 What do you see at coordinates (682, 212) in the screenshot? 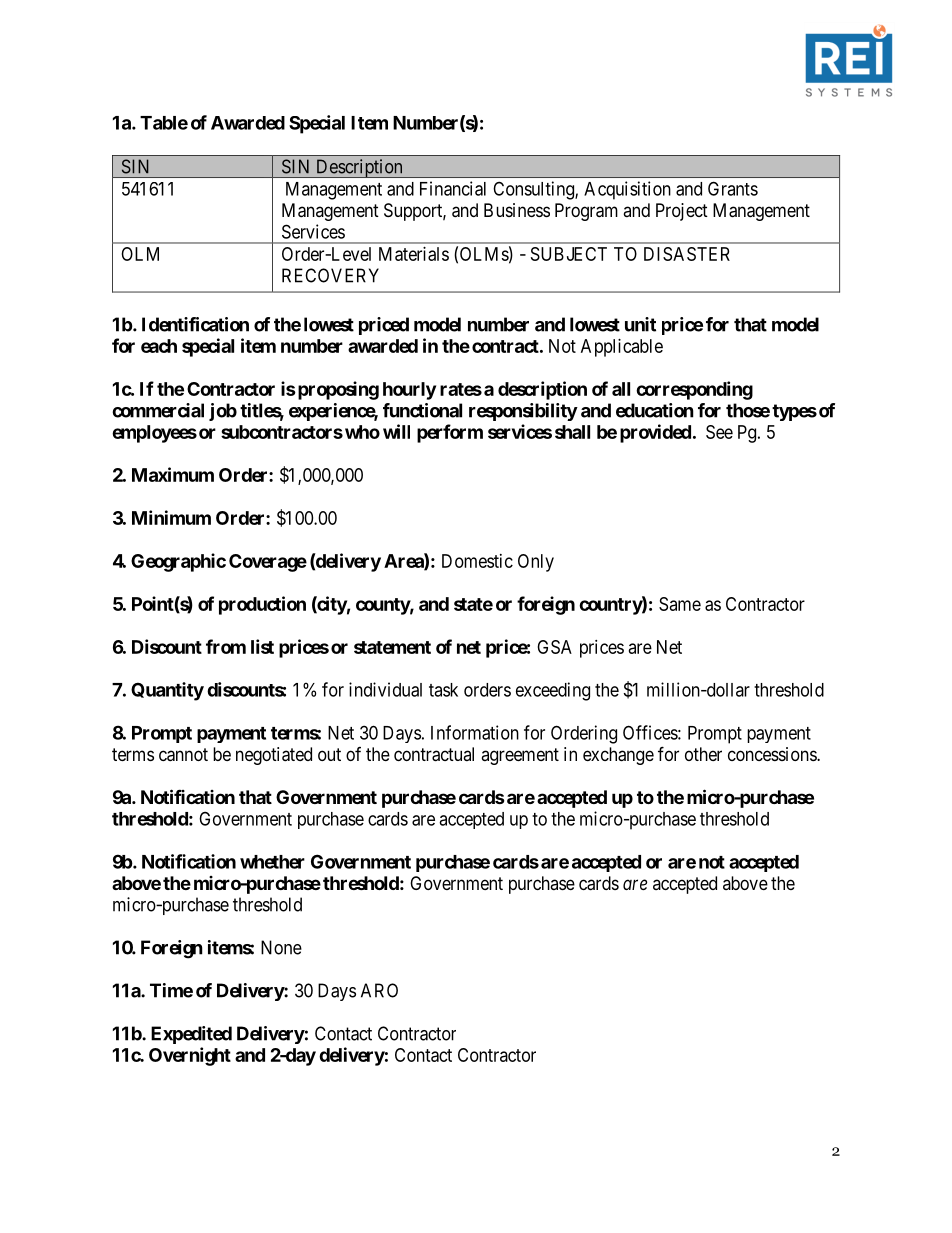
I see `Project` at bounding box center [682, 212].
